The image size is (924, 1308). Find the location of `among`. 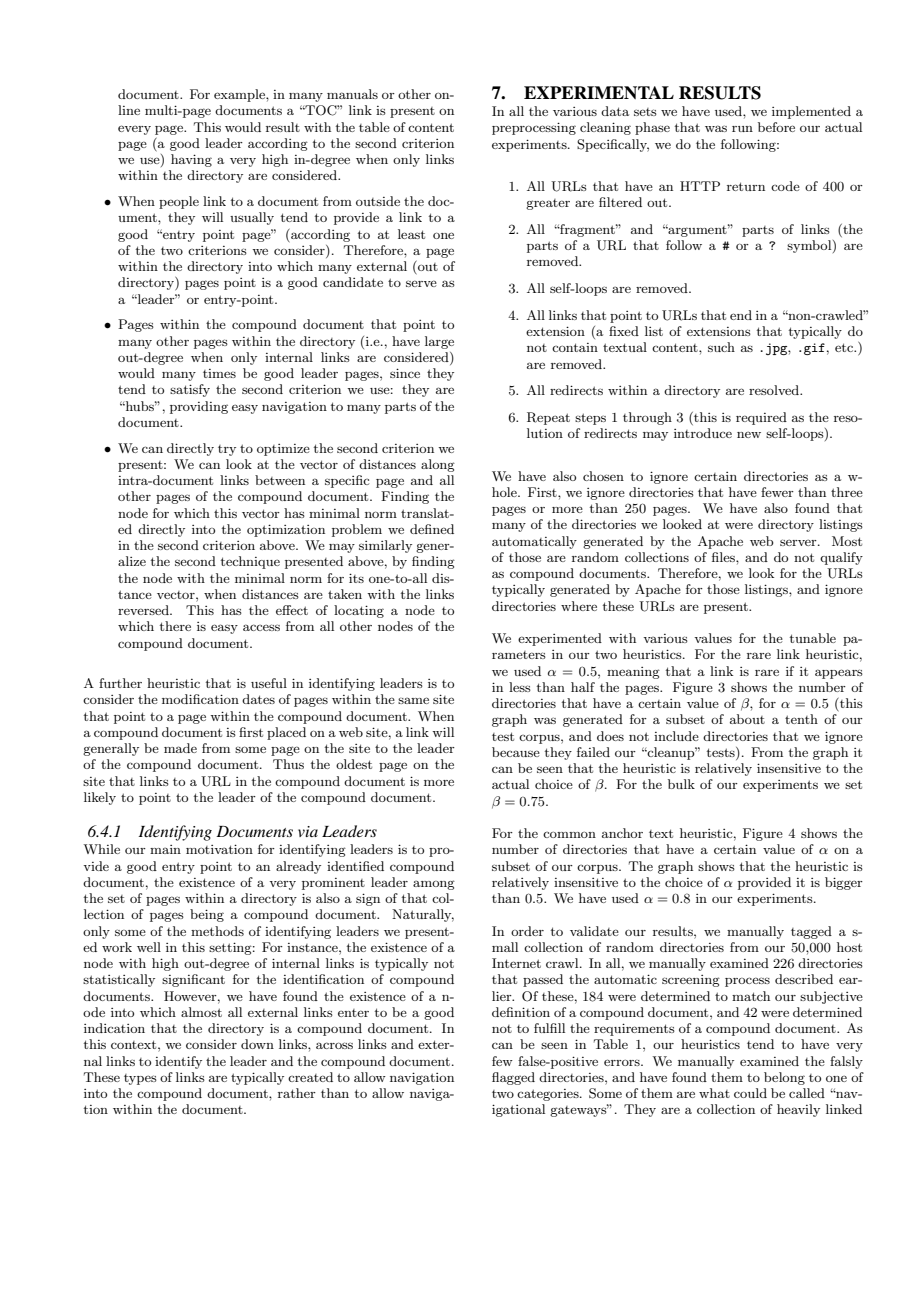

among is located at coordinates (434, 885).
